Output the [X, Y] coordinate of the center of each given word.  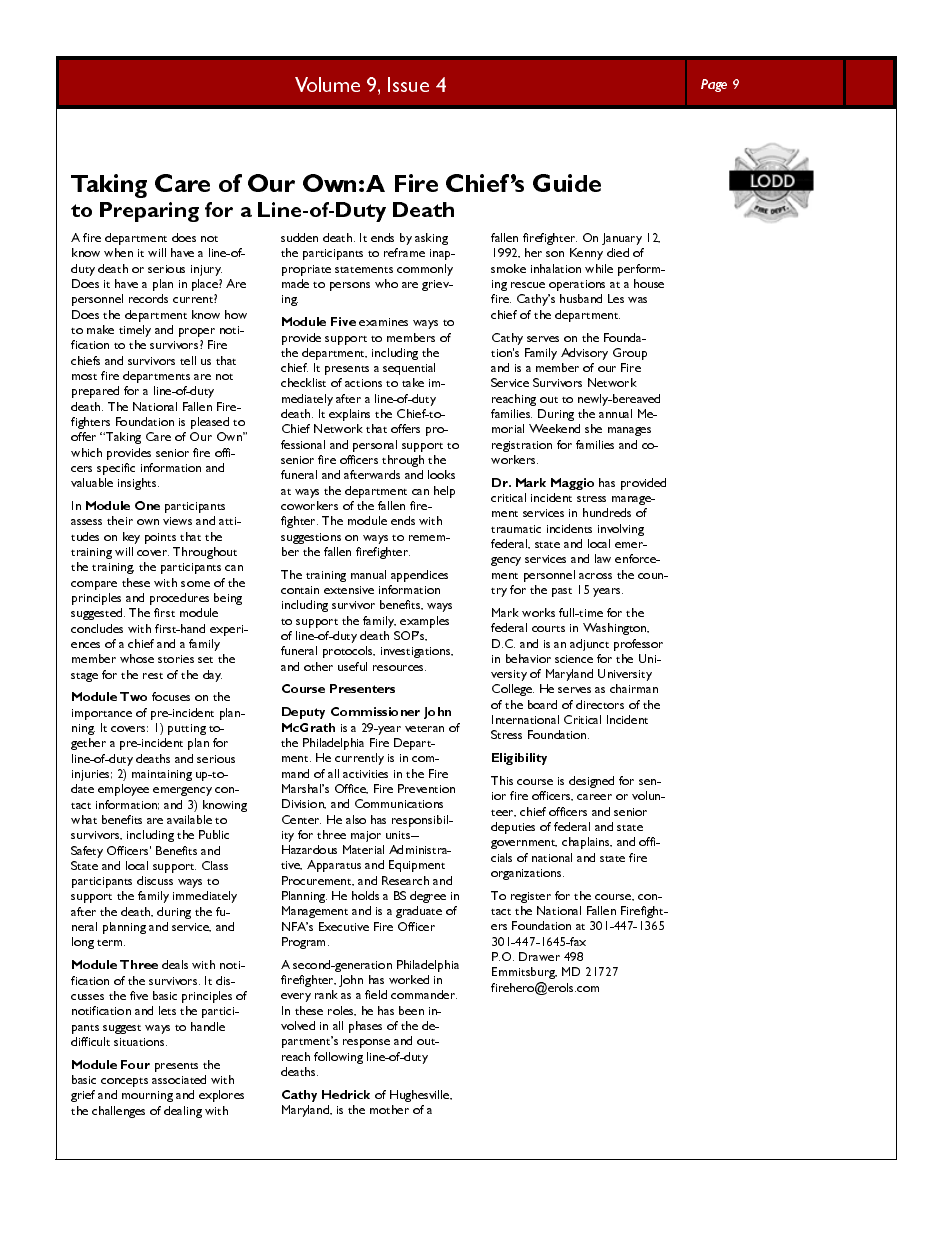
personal [375, 446]
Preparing [149, 212]
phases [365, 1027]
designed [591, 782]
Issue [408, 84]
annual [615, 413]
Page [714, 85]
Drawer [539, 956]
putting [187, 729]
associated [179, 1079]
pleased [210, 423]
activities [365, 774]
